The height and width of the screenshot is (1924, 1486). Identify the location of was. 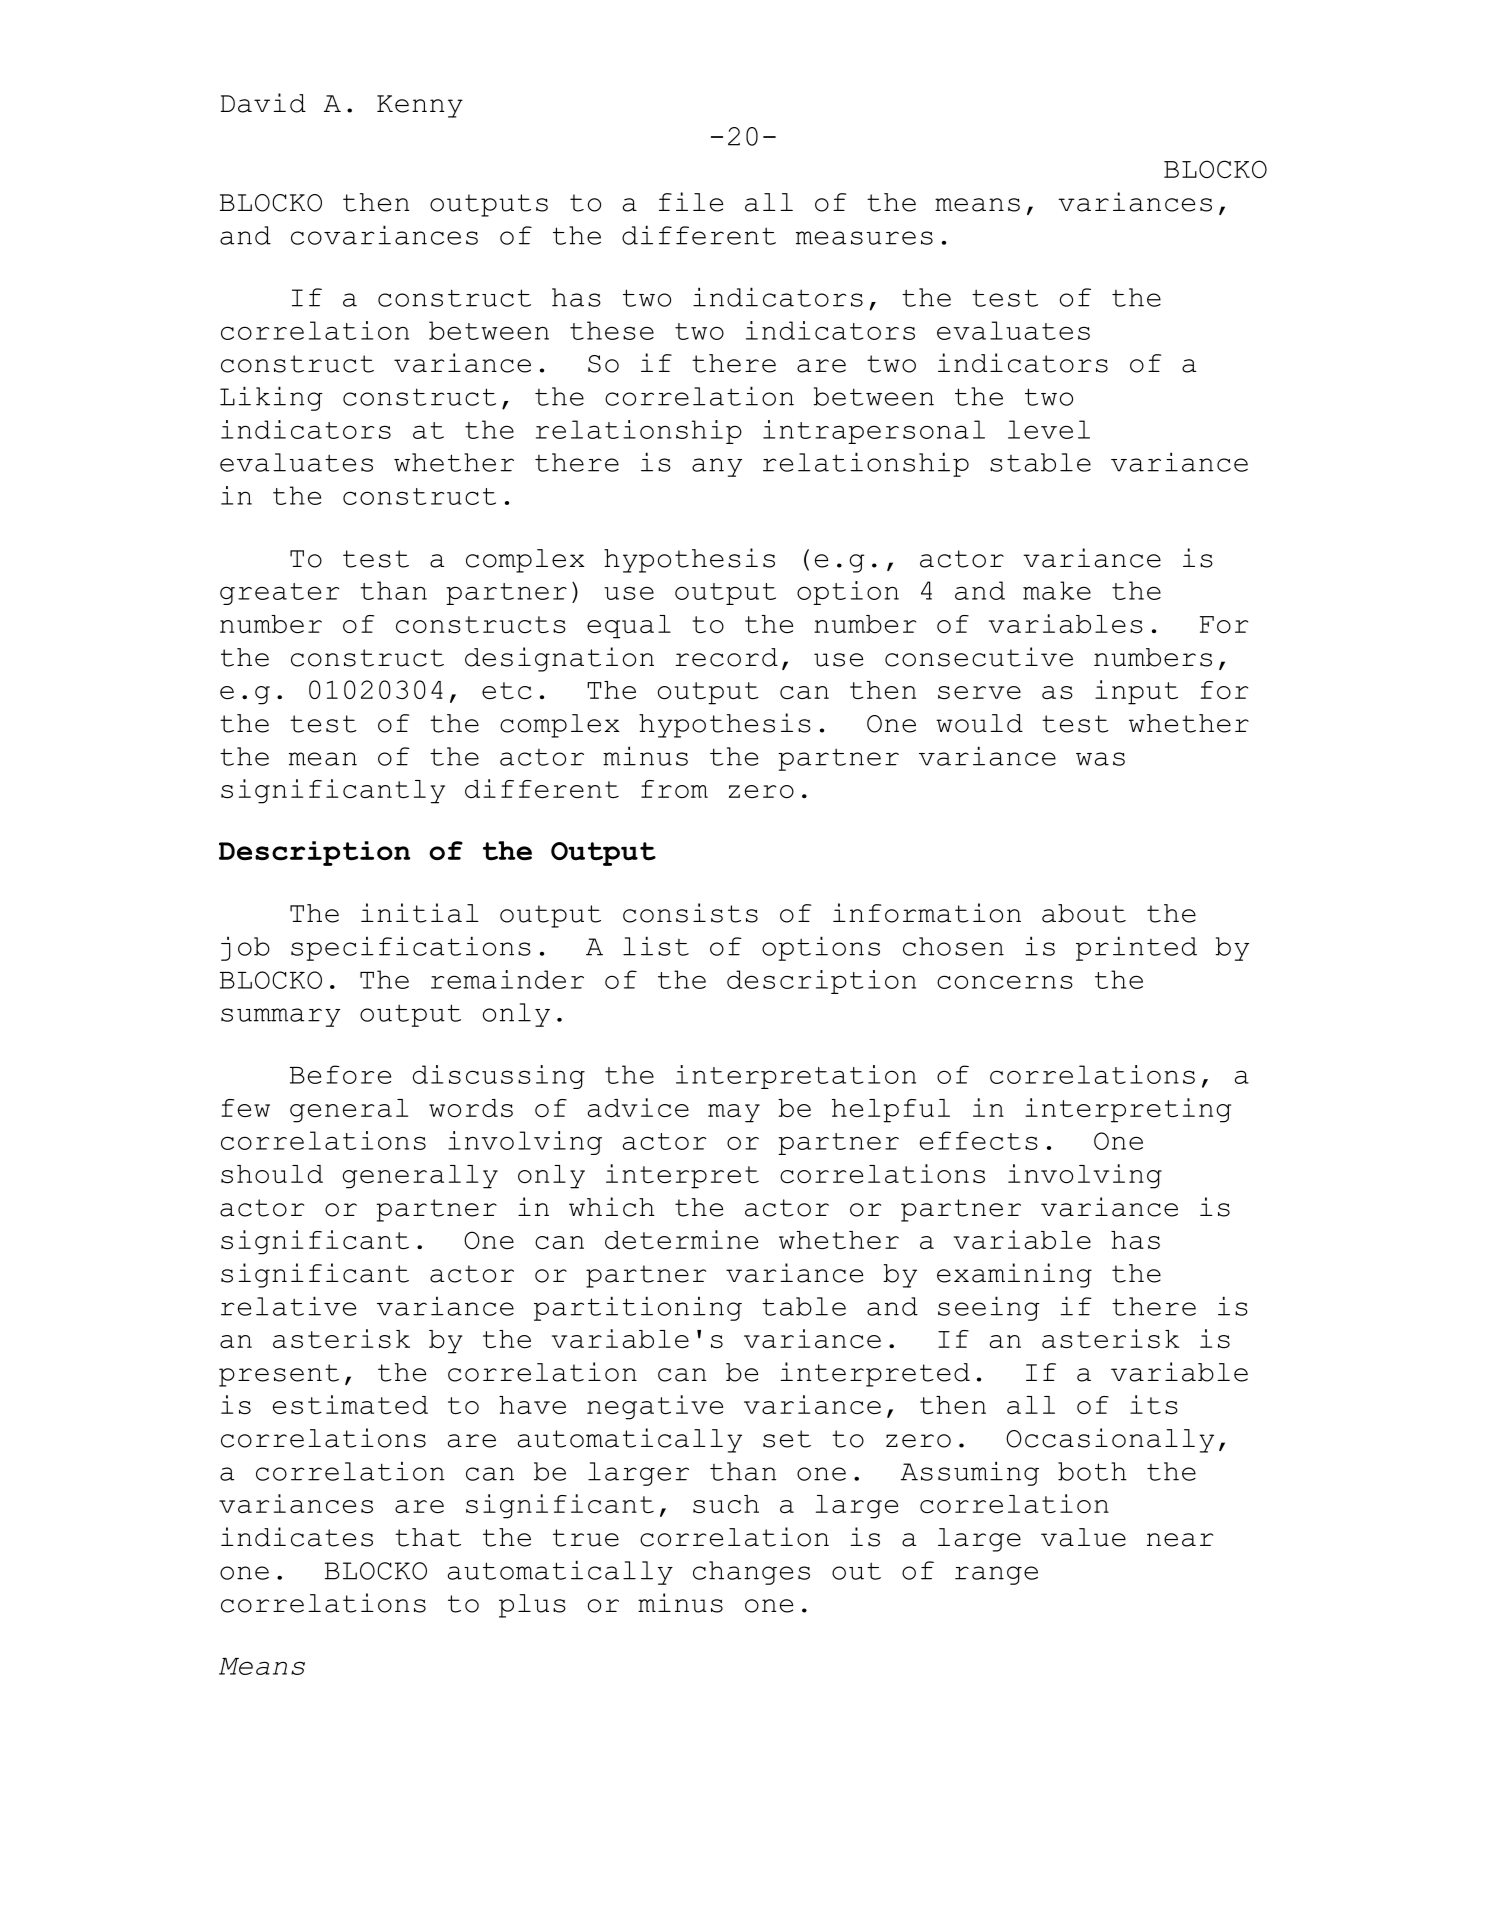
(1100, 759).
